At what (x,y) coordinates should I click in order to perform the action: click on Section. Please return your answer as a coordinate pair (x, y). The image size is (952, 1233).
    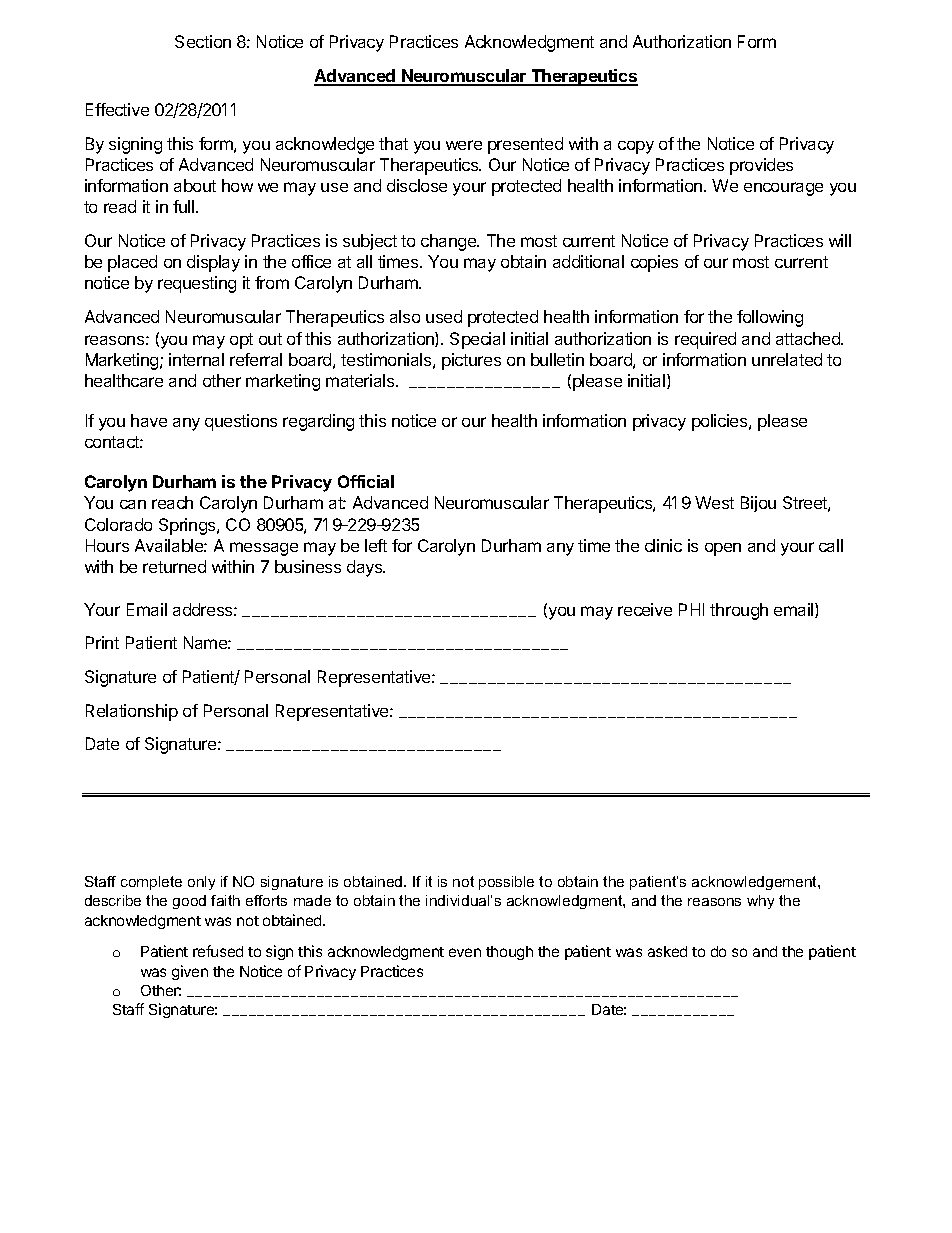
    Looking at the image, I should click on (203, 41).
